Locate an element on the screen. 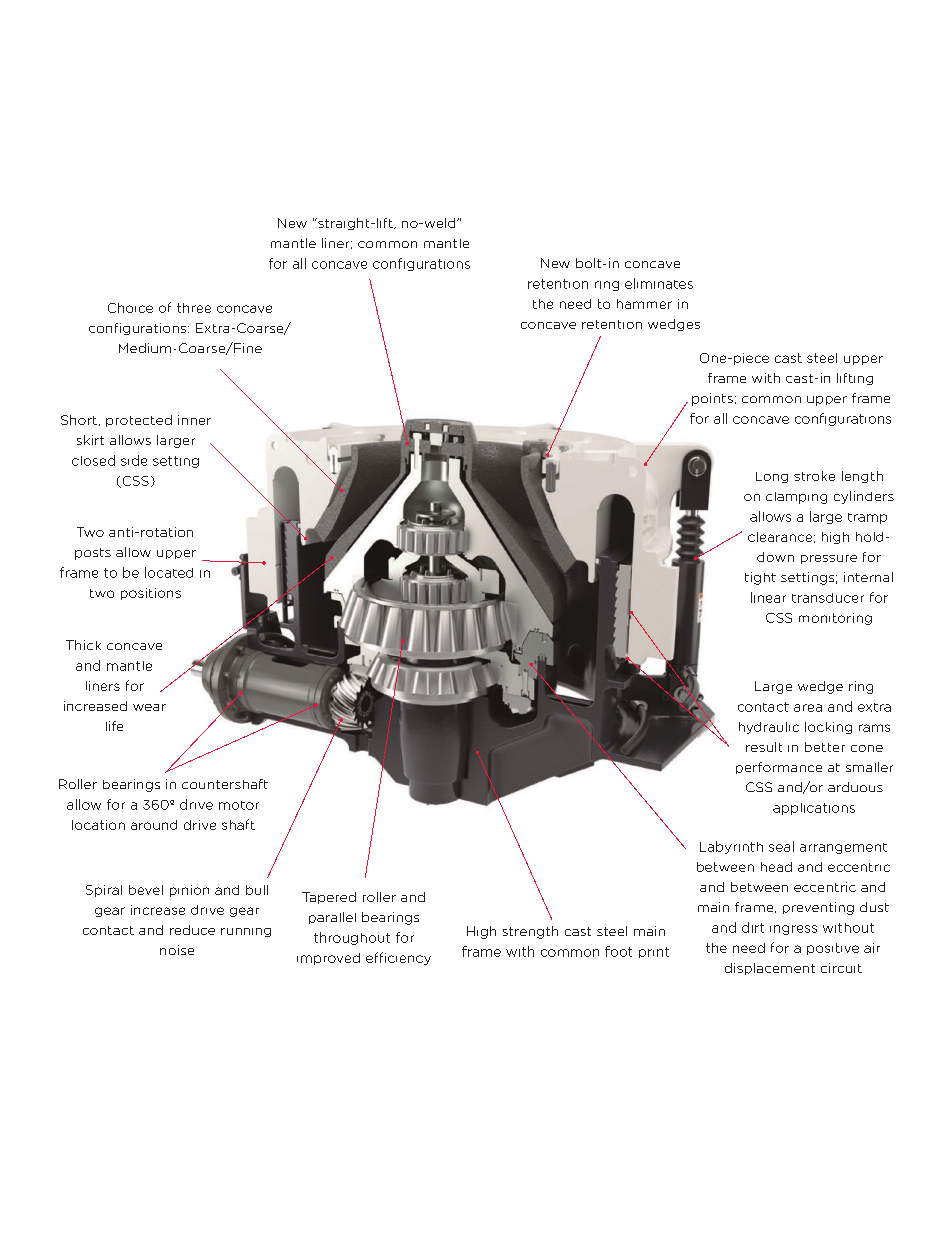 The height and width of the screenshot is (1233, 952). transducer is located at coordinates (828, 598).
